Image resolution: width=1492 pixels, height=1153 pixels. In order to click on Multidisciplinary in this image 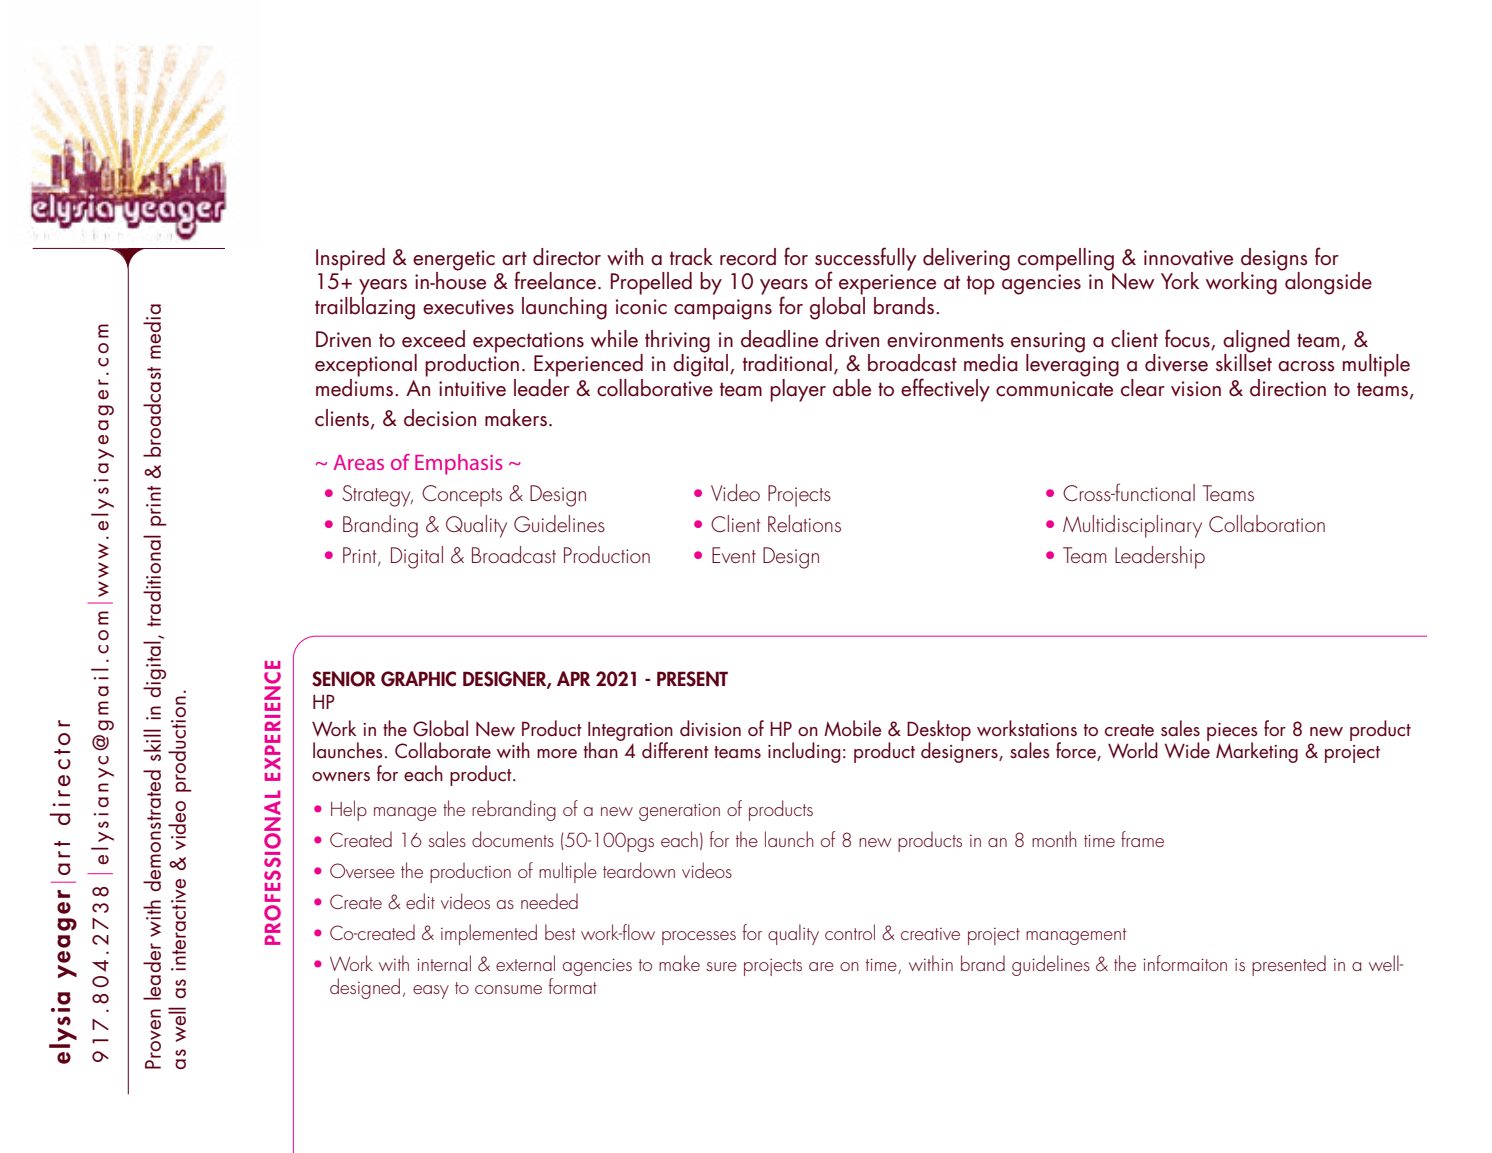, I will do `click(1132, 526)`.
